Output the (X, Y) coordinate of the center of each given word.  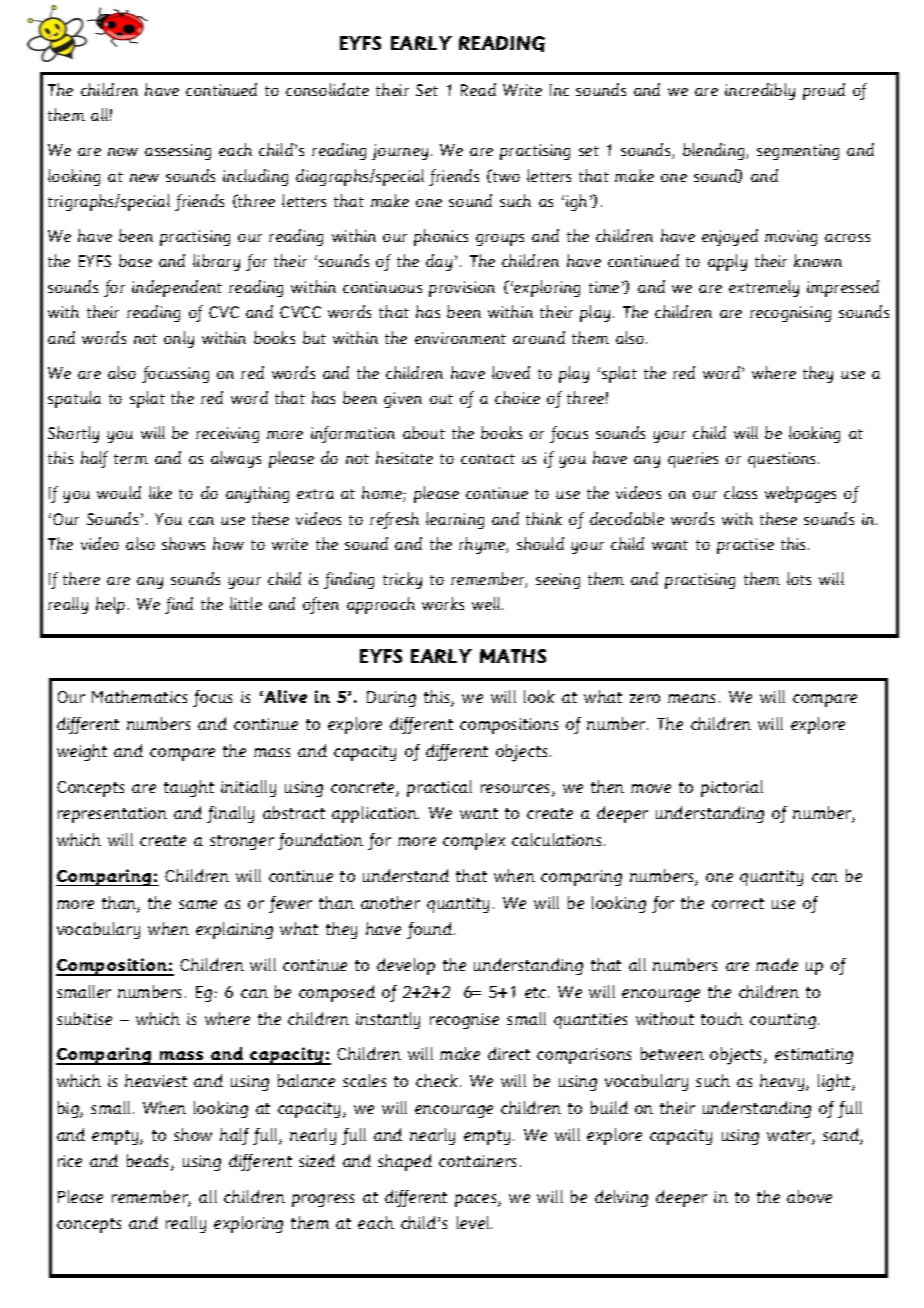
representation (112, 815)
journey (400, 152)
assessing (178, 152)
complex (474, 841)
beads (149, 1162)
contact (488, 459)
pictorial (732, 788)
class (740, 492)
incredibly (760, 91)
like (160, 492)
